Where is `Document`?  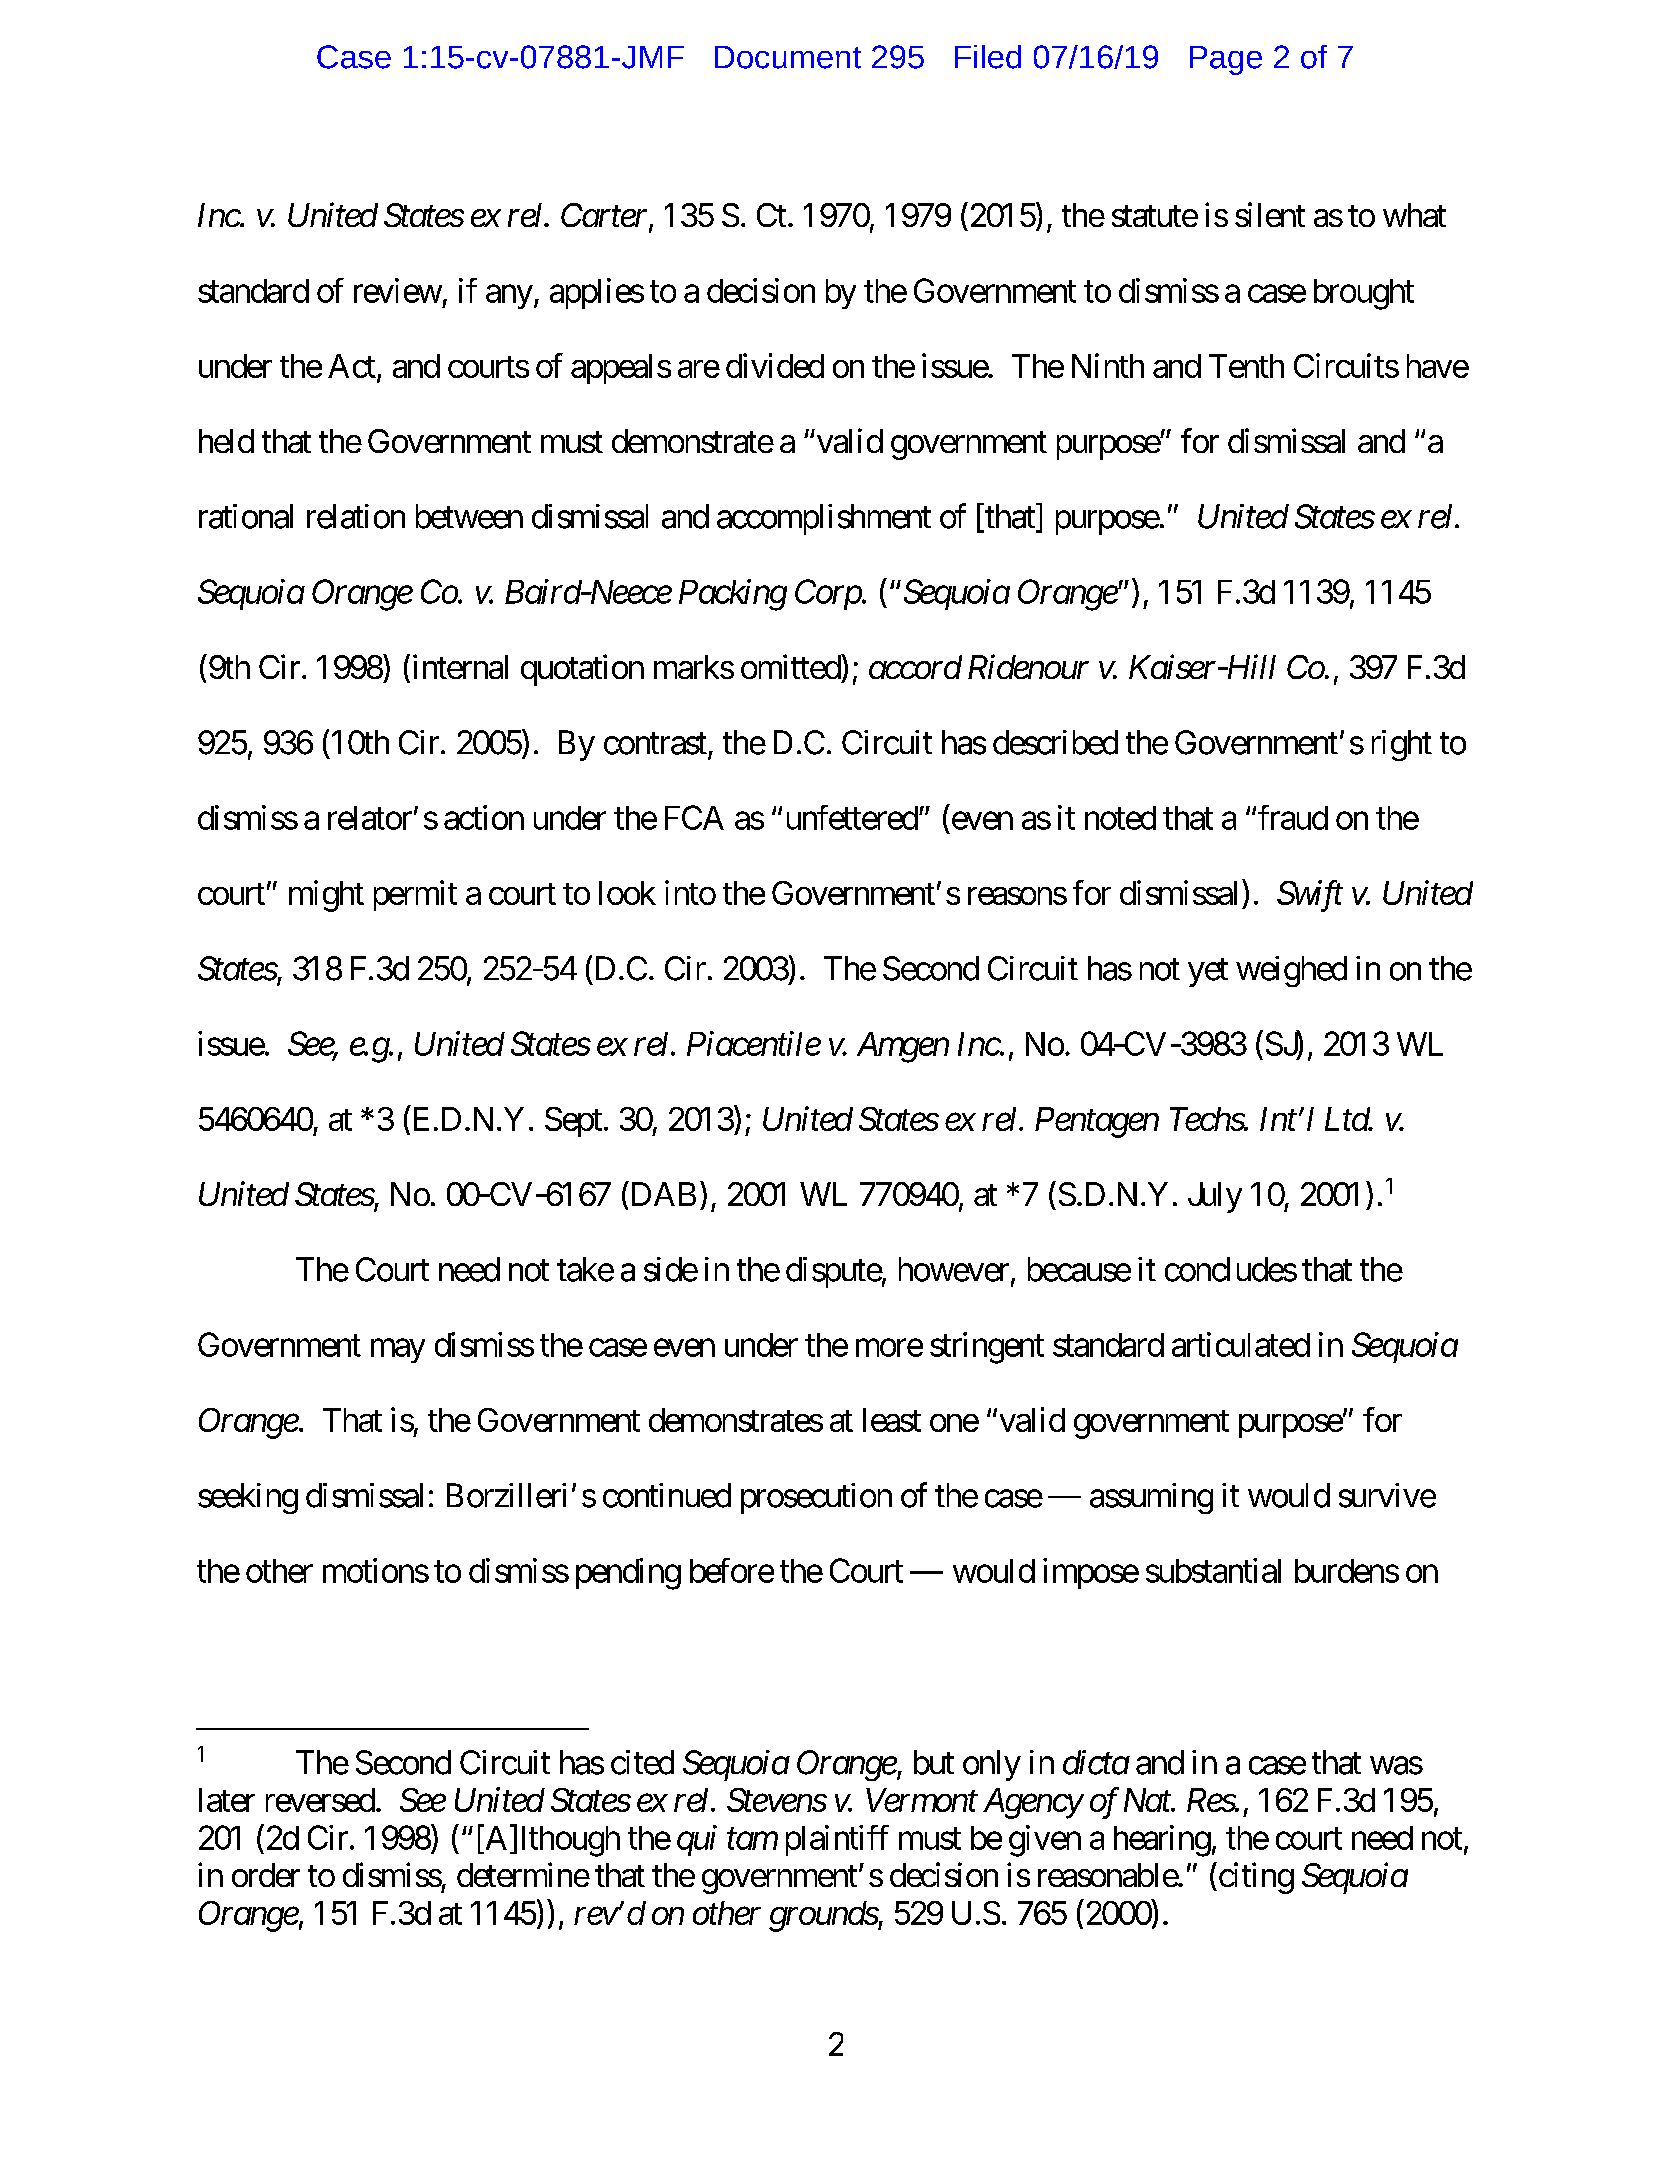 Document is located at coordinates (788, 57).
